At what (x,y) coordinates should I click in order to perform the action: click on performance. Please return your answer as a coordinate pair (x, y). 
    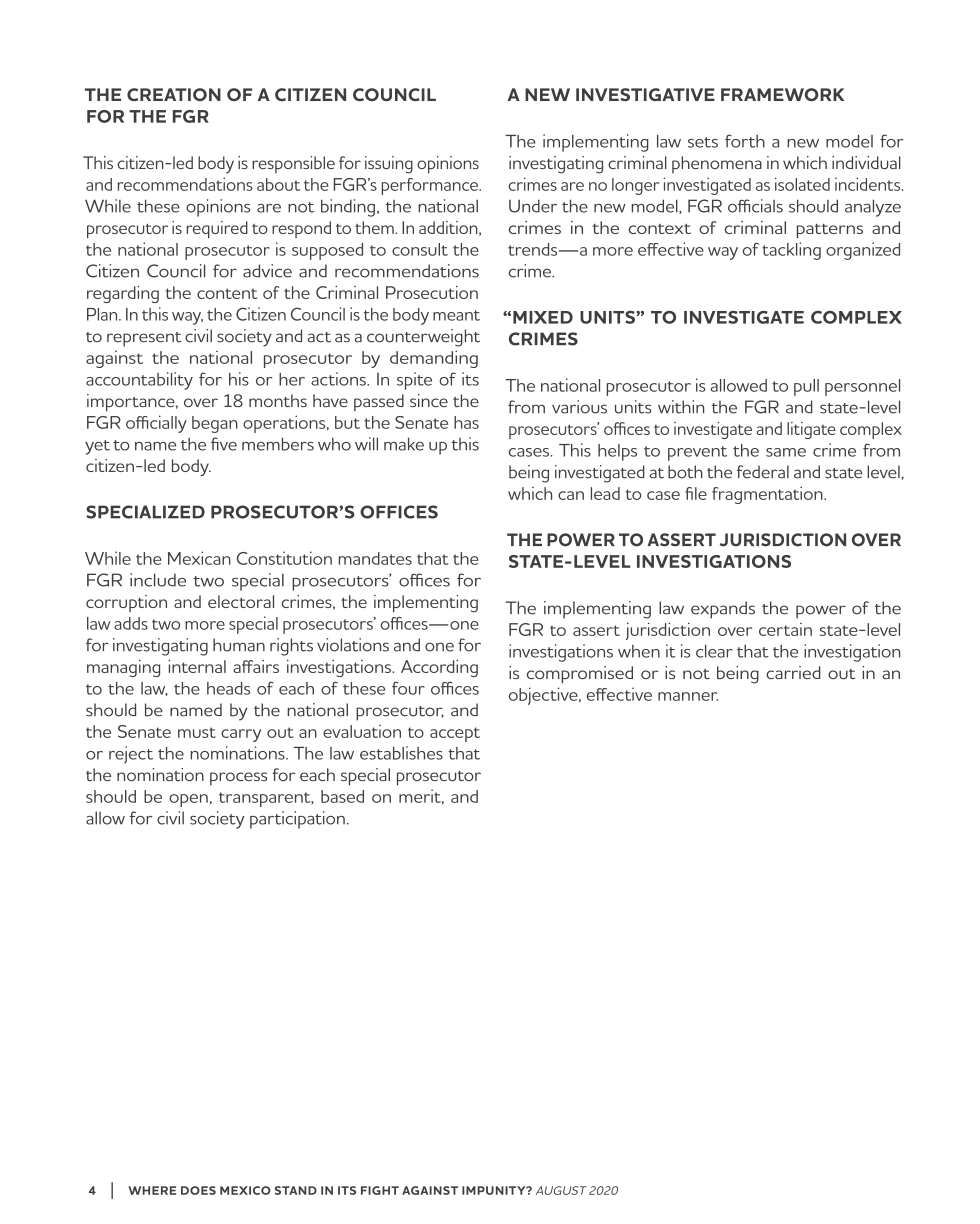
    Looking at the image, I should click on (431, 186).
